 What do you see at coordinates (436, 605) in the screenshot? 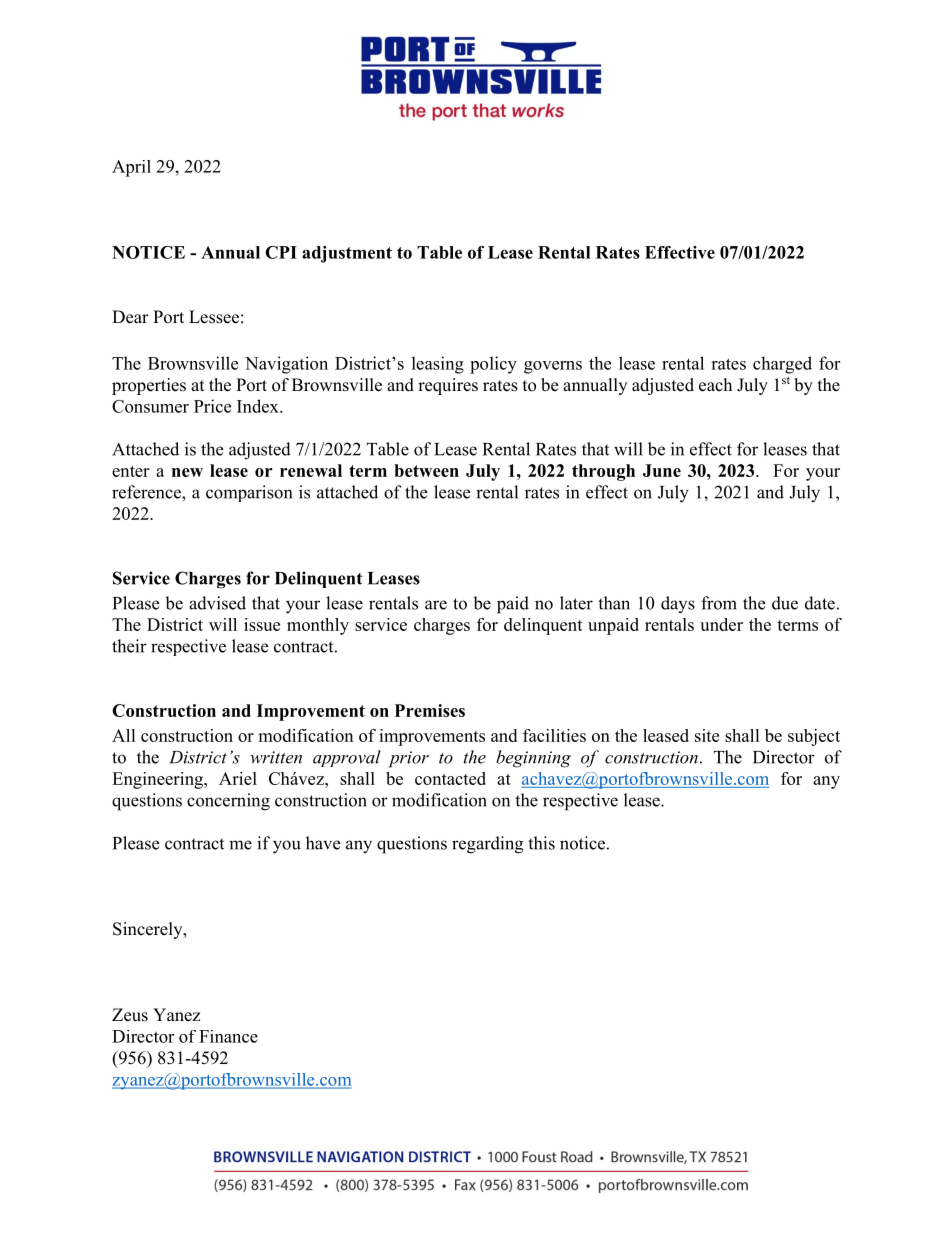
I see `are` at bounding box center [436, 605].
